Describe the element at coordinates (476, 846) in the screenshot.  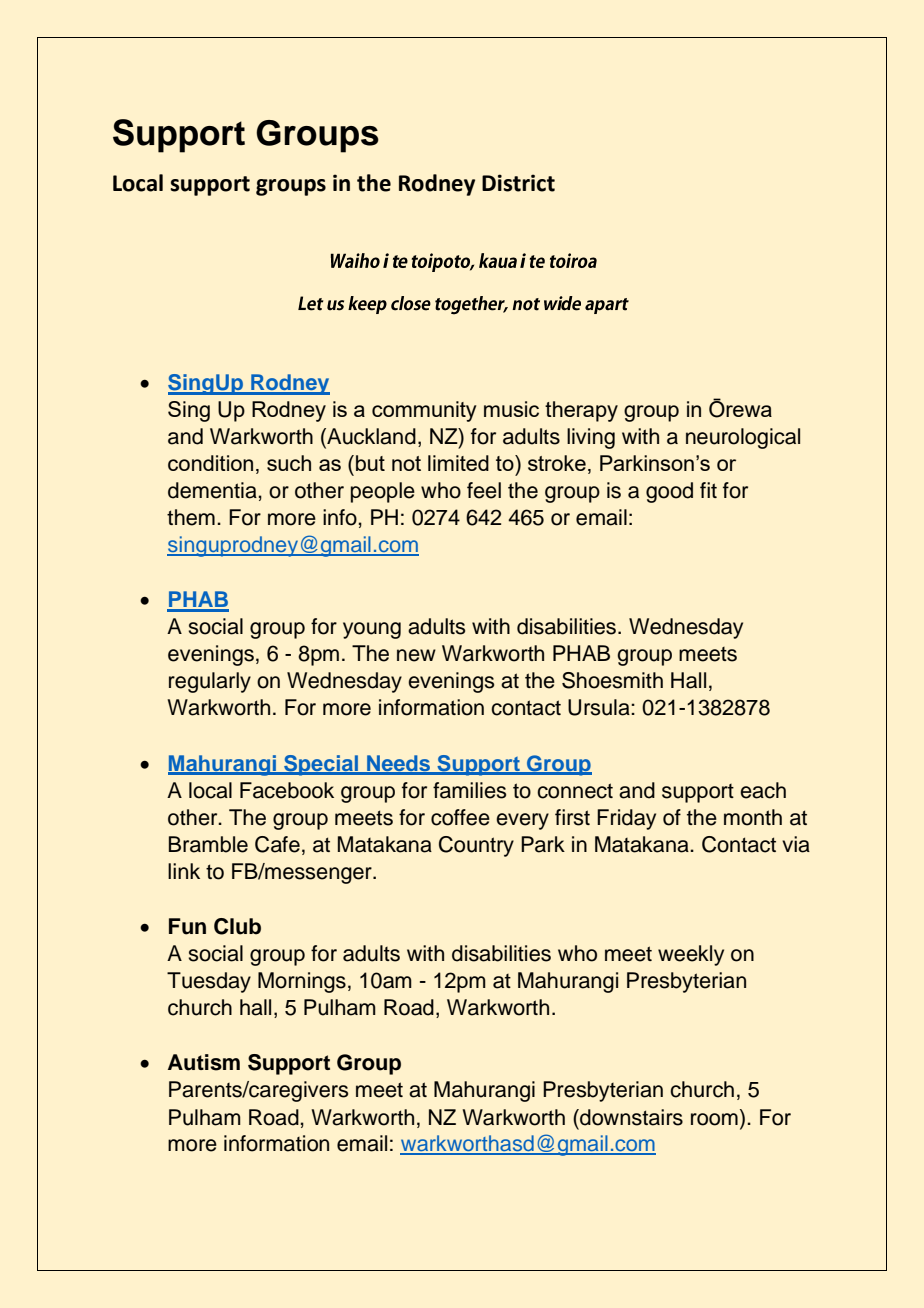
I see `Country` at that location.
